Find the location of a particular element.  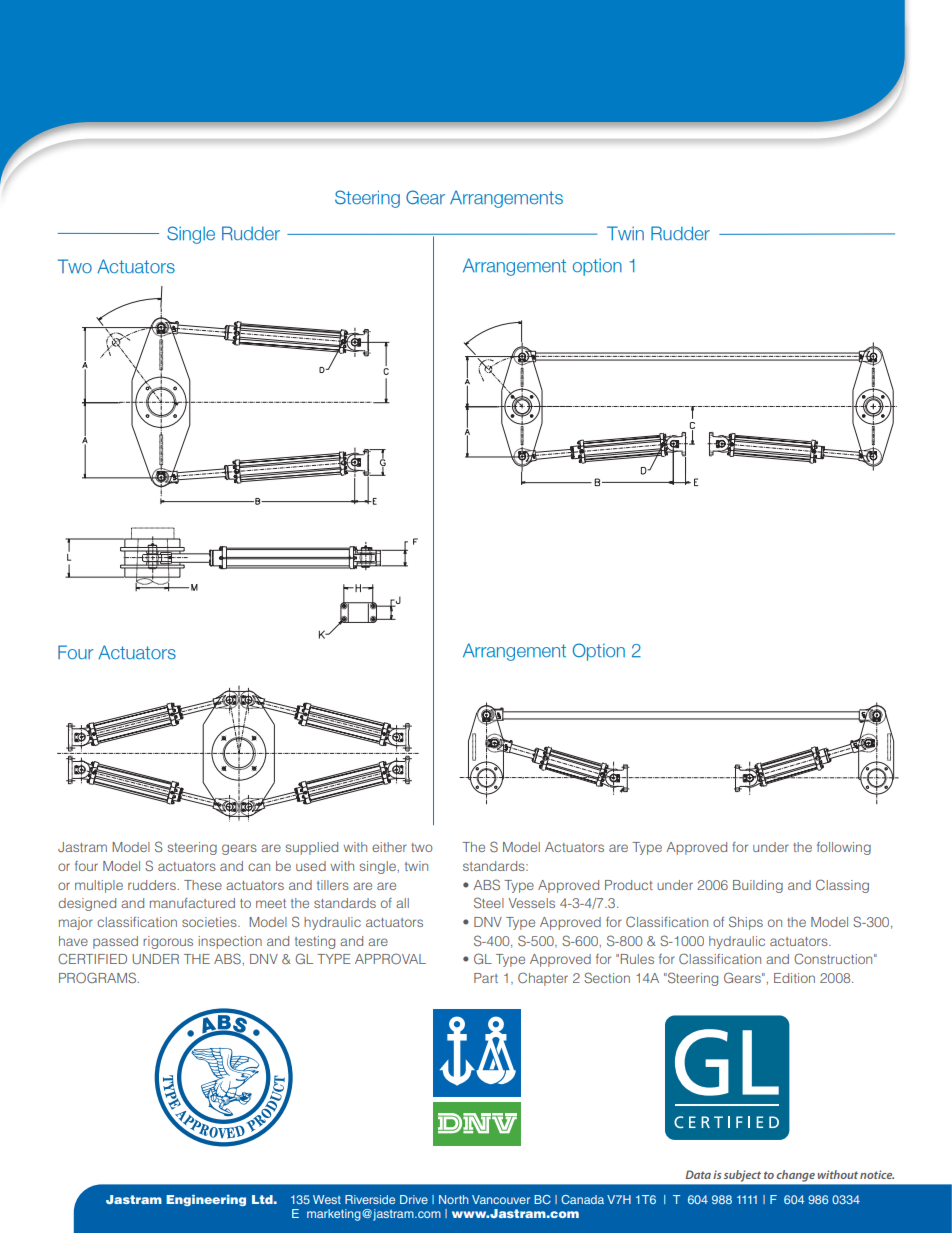

These is located at coordinates (203, 885).
